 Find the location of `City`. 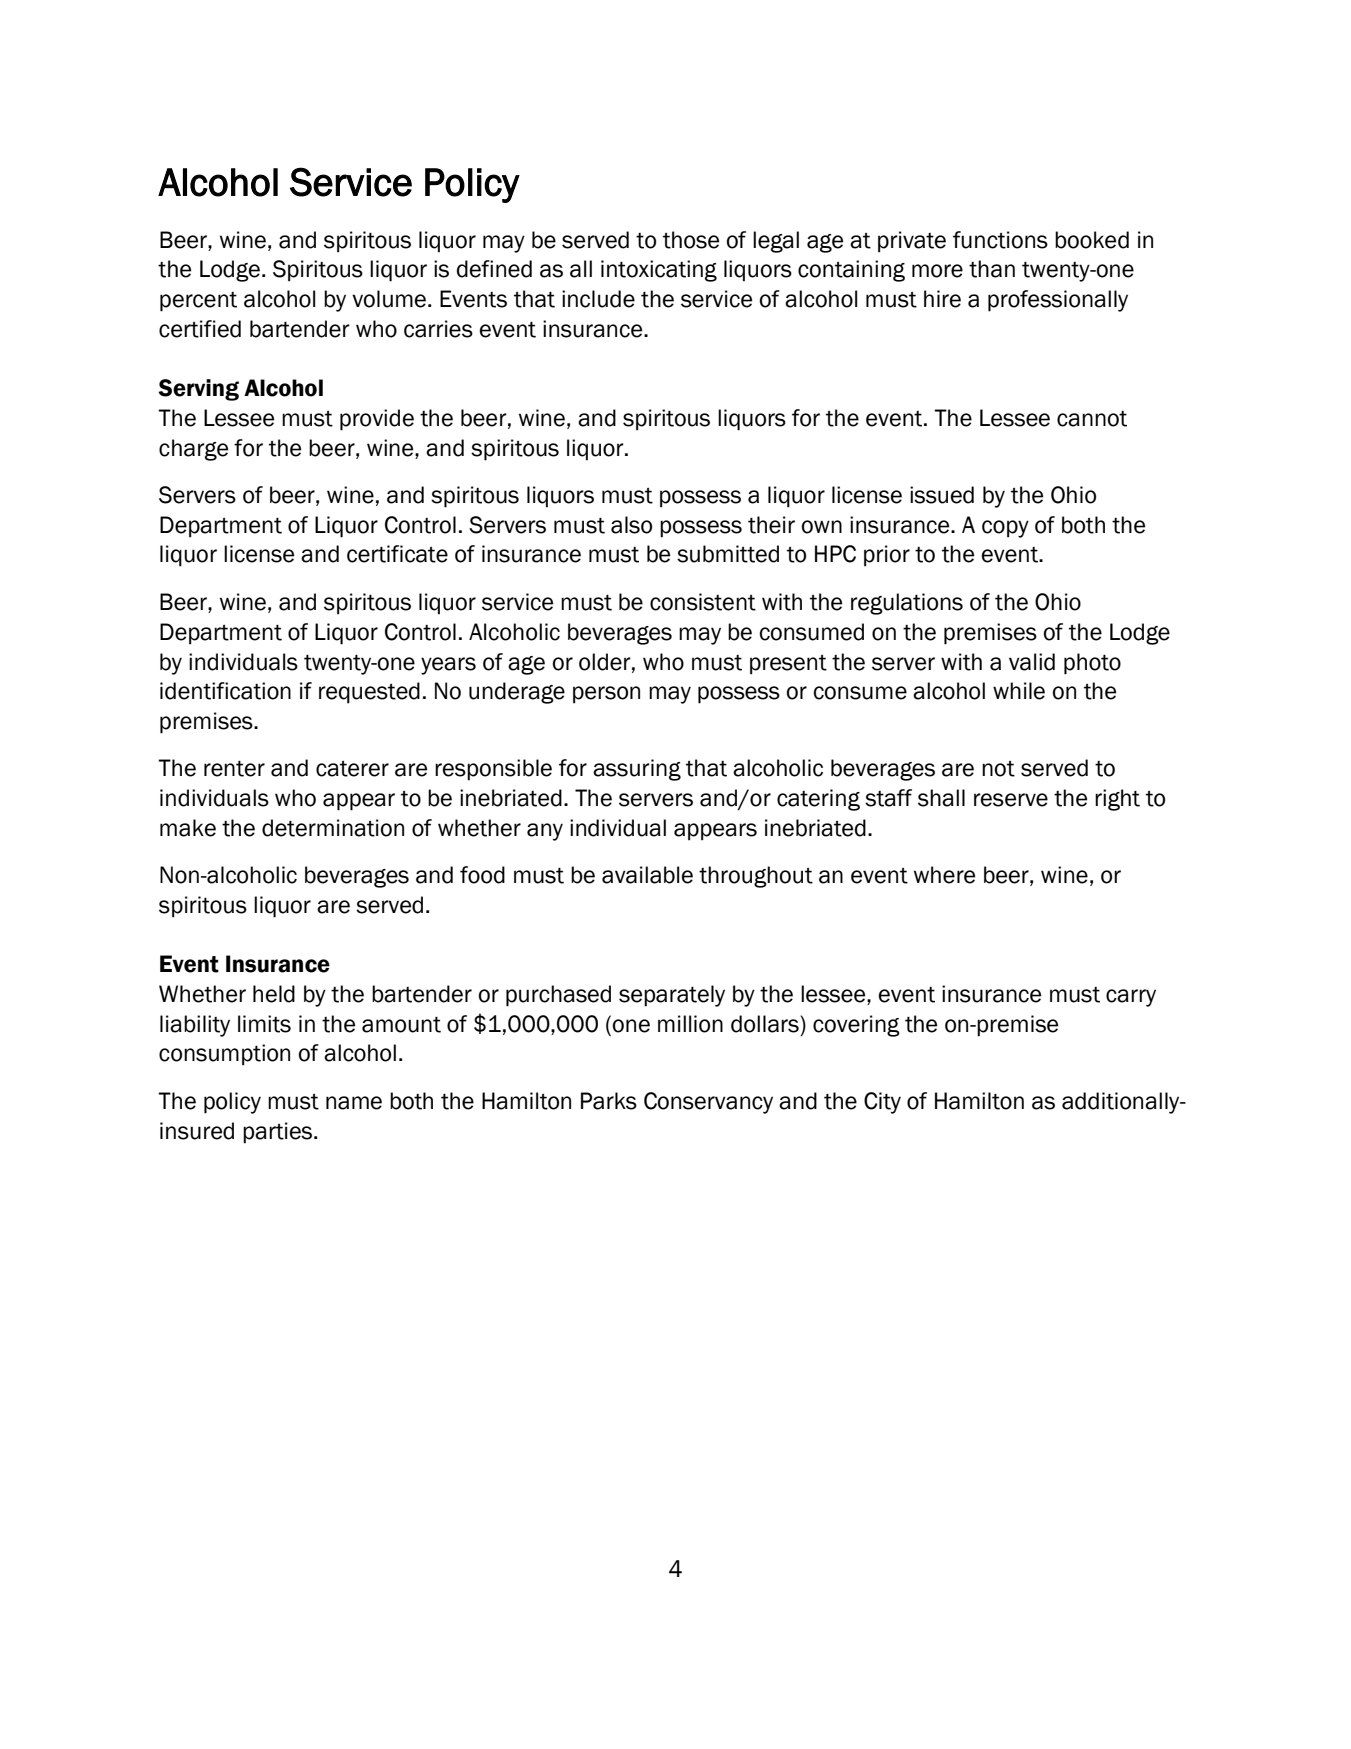

City is located at coordinates (882, 1103).
